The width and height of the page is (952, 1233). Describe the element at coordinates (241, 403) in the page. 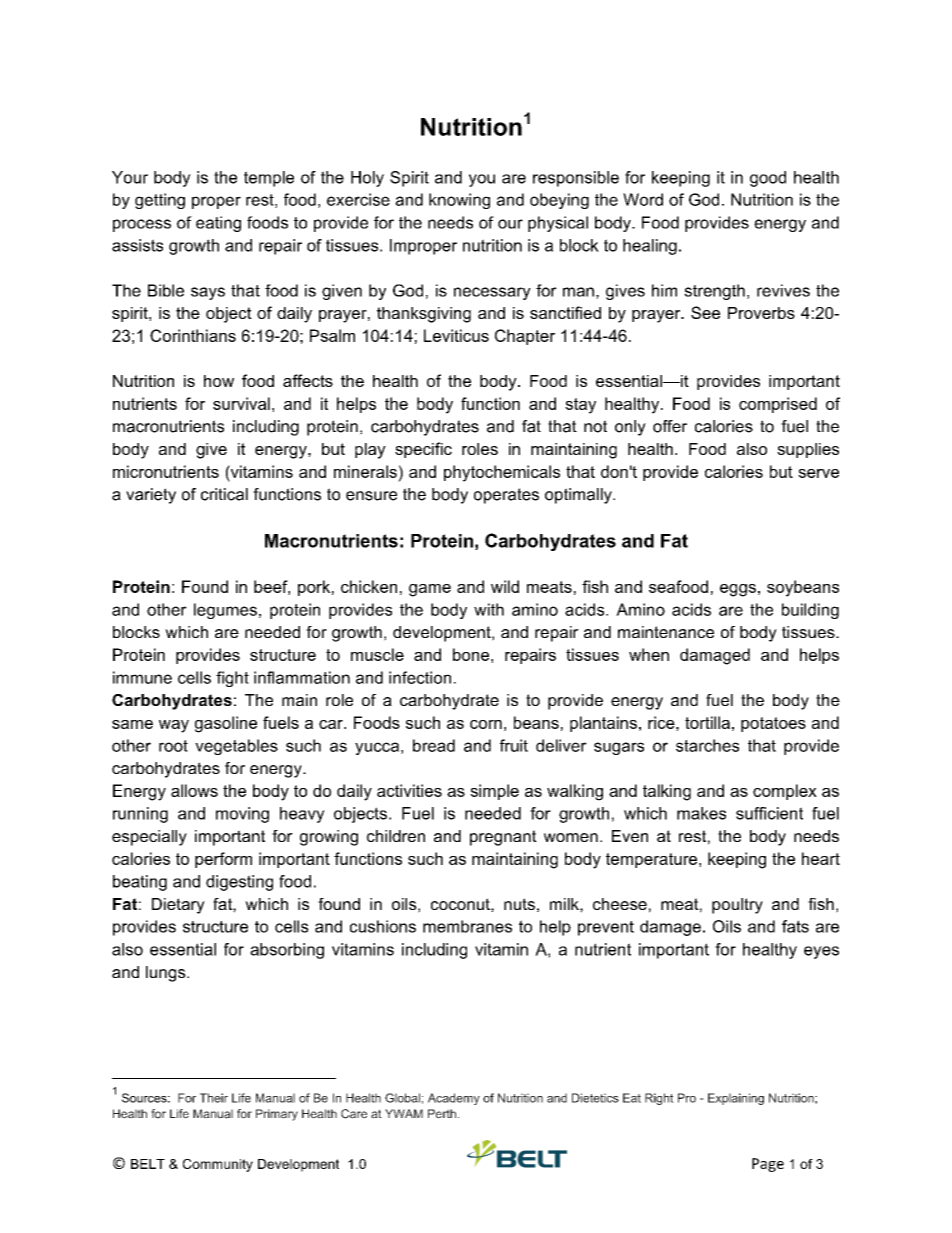

I see `survival` at that location.
